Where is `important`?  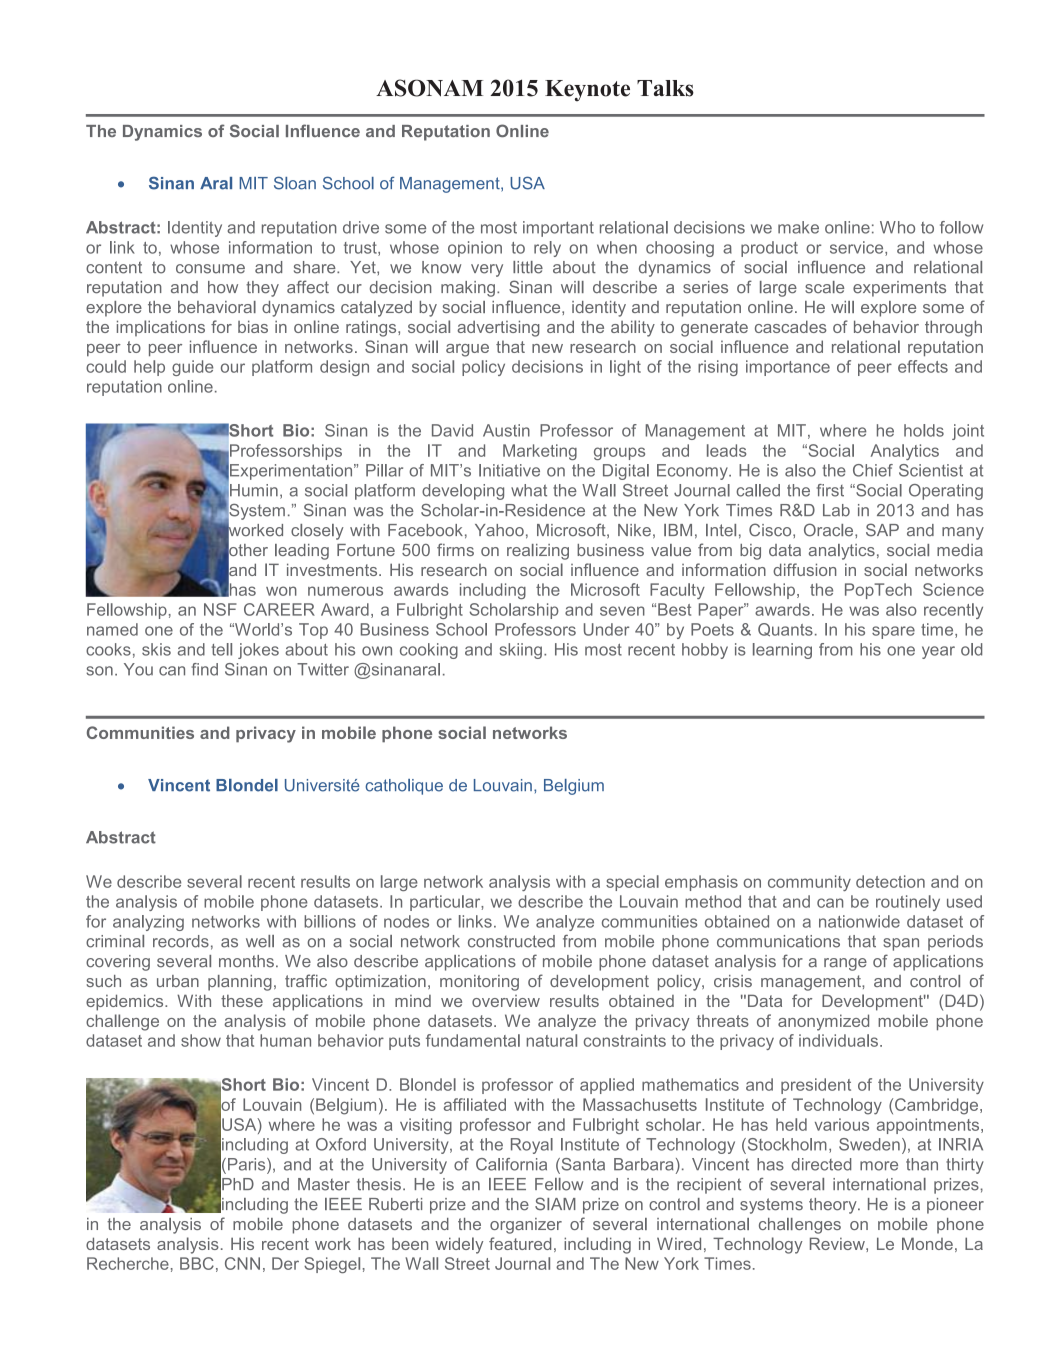
important is located at coordinates (558, 229).
